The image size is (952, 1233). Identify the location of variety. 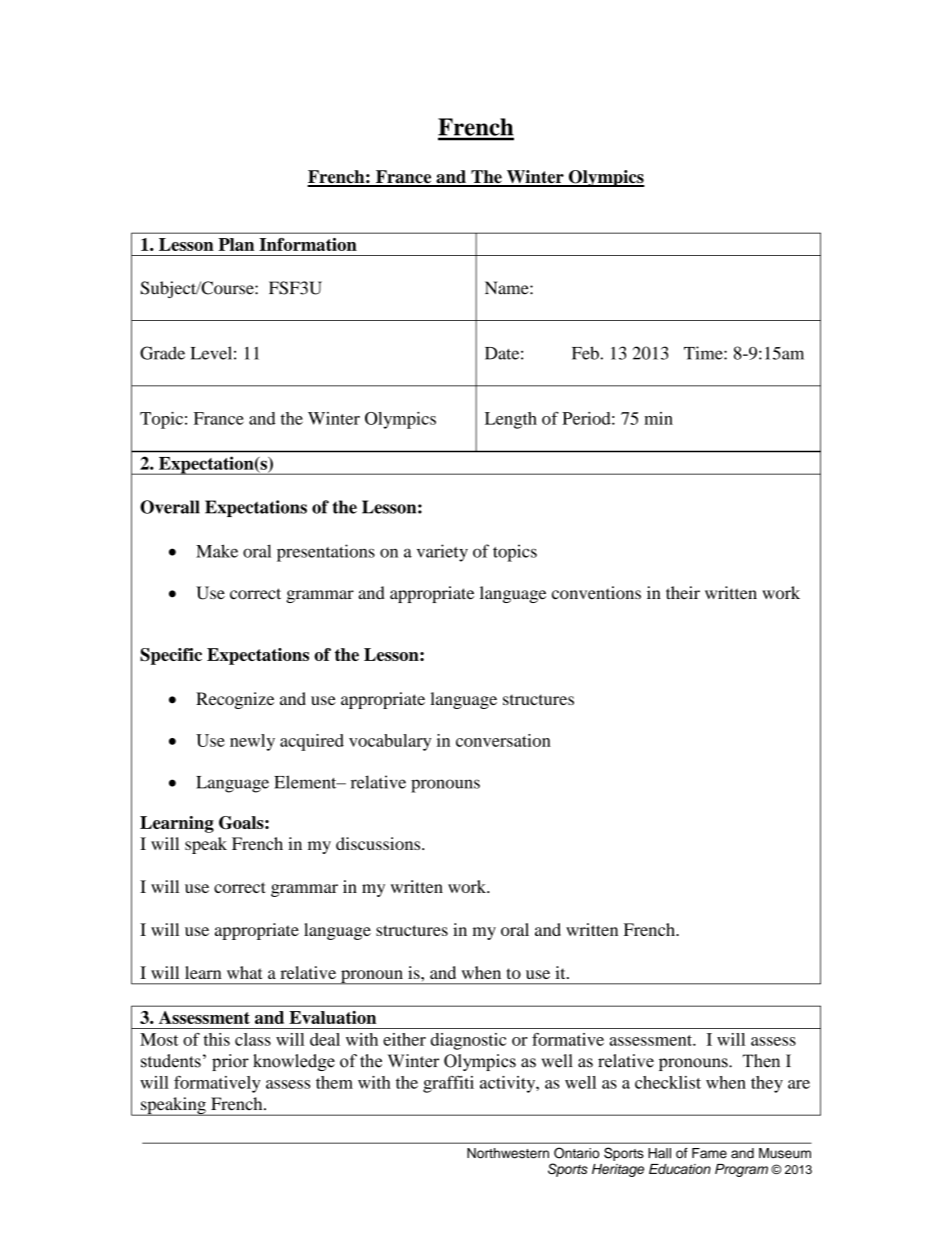
(442, 553).
